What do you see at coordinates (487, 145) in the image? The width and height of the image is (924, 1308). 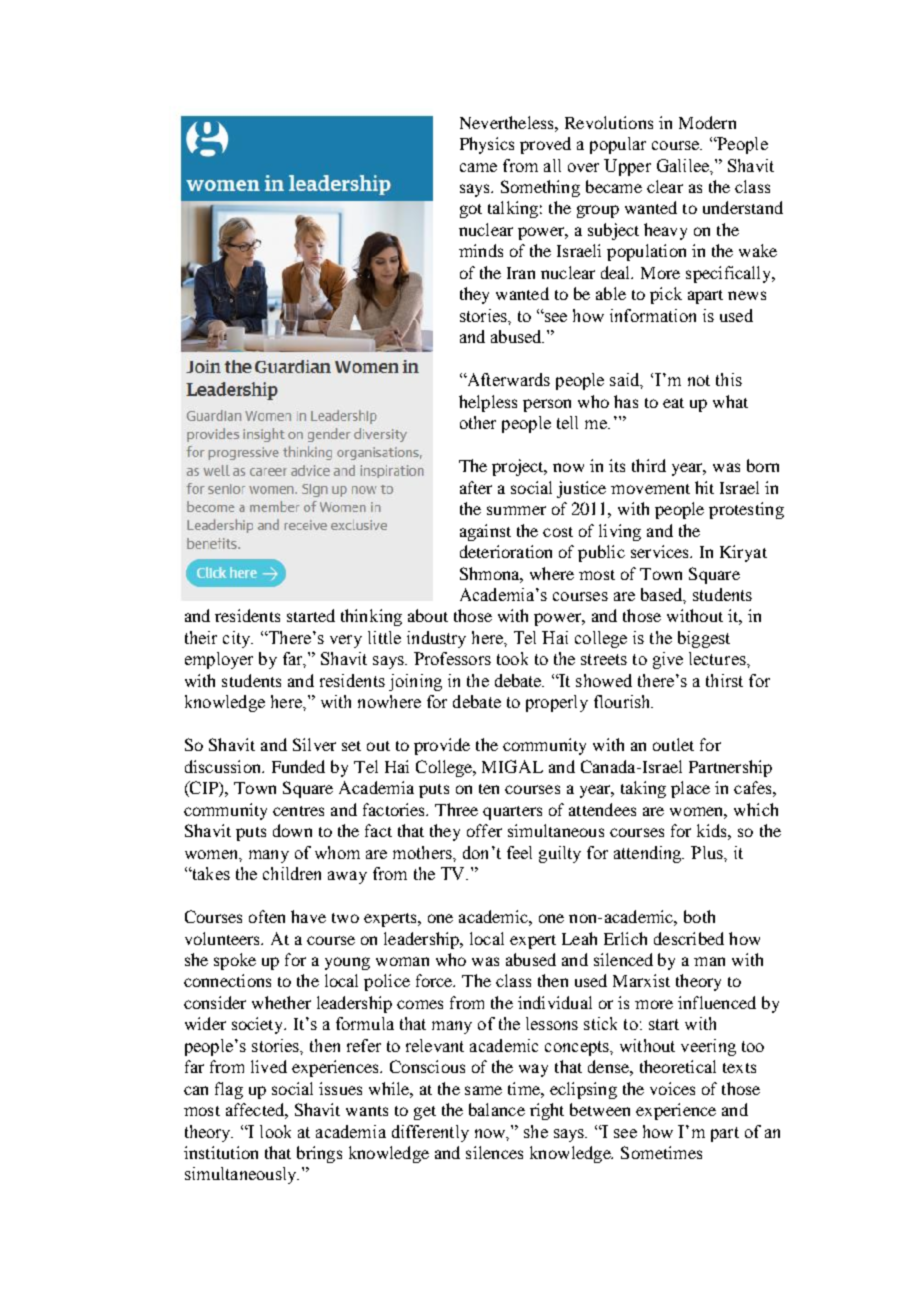 I see `Physics` at bounding box center [487, 145].
